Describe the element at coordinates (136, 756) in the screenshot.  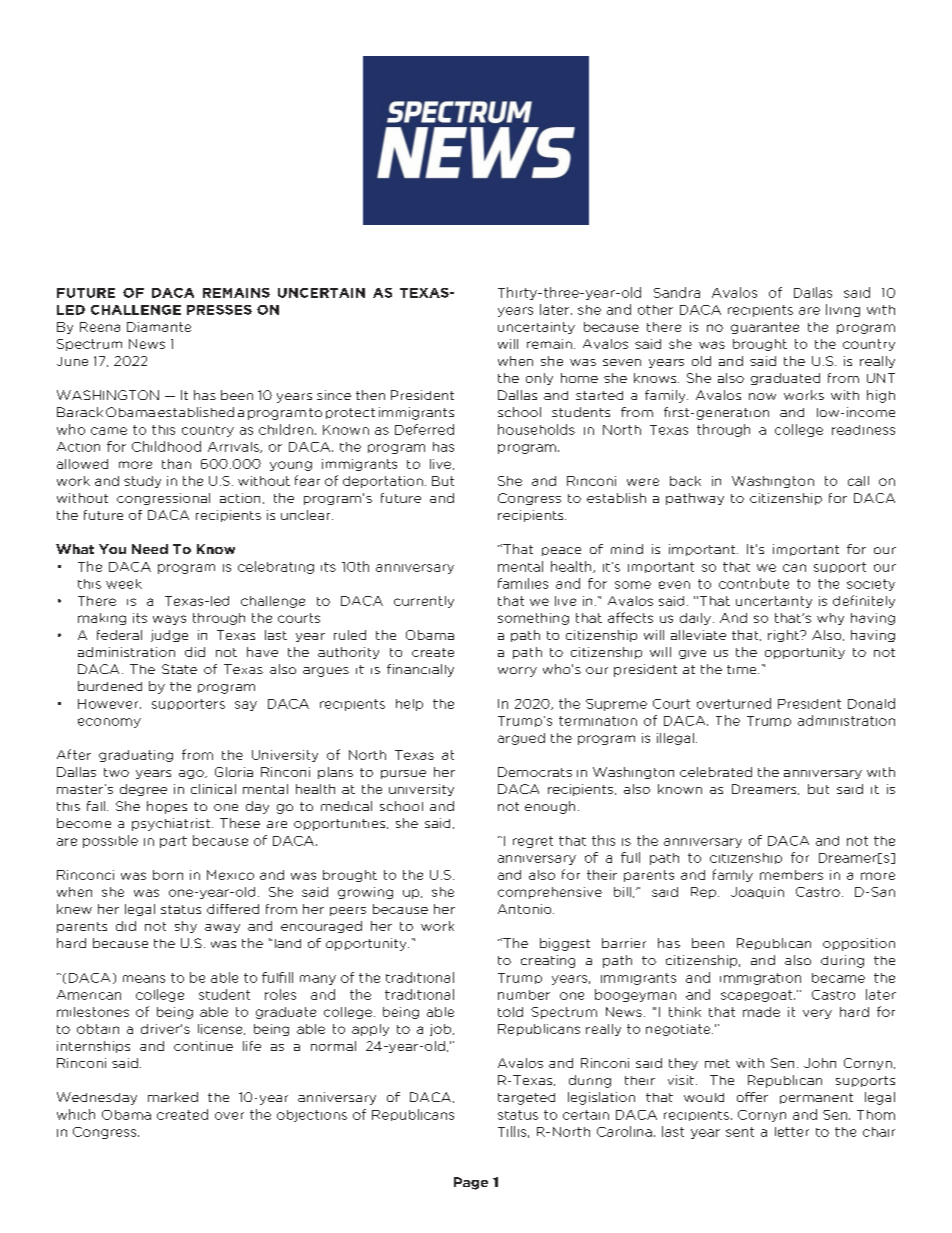
I see `graduating` at that location.
